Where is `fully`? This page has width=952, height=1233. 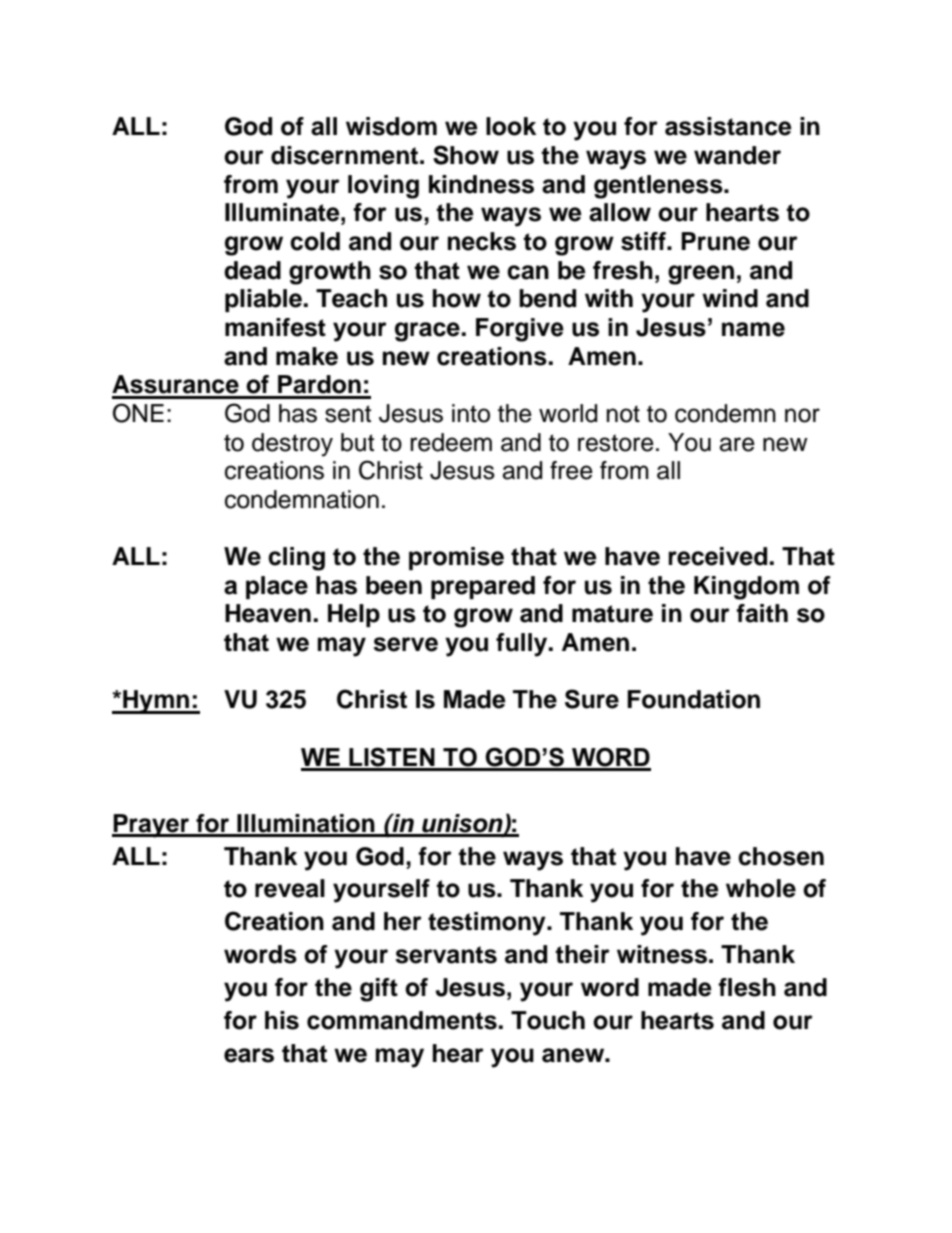
fully is located at coordinates (523, 645).
